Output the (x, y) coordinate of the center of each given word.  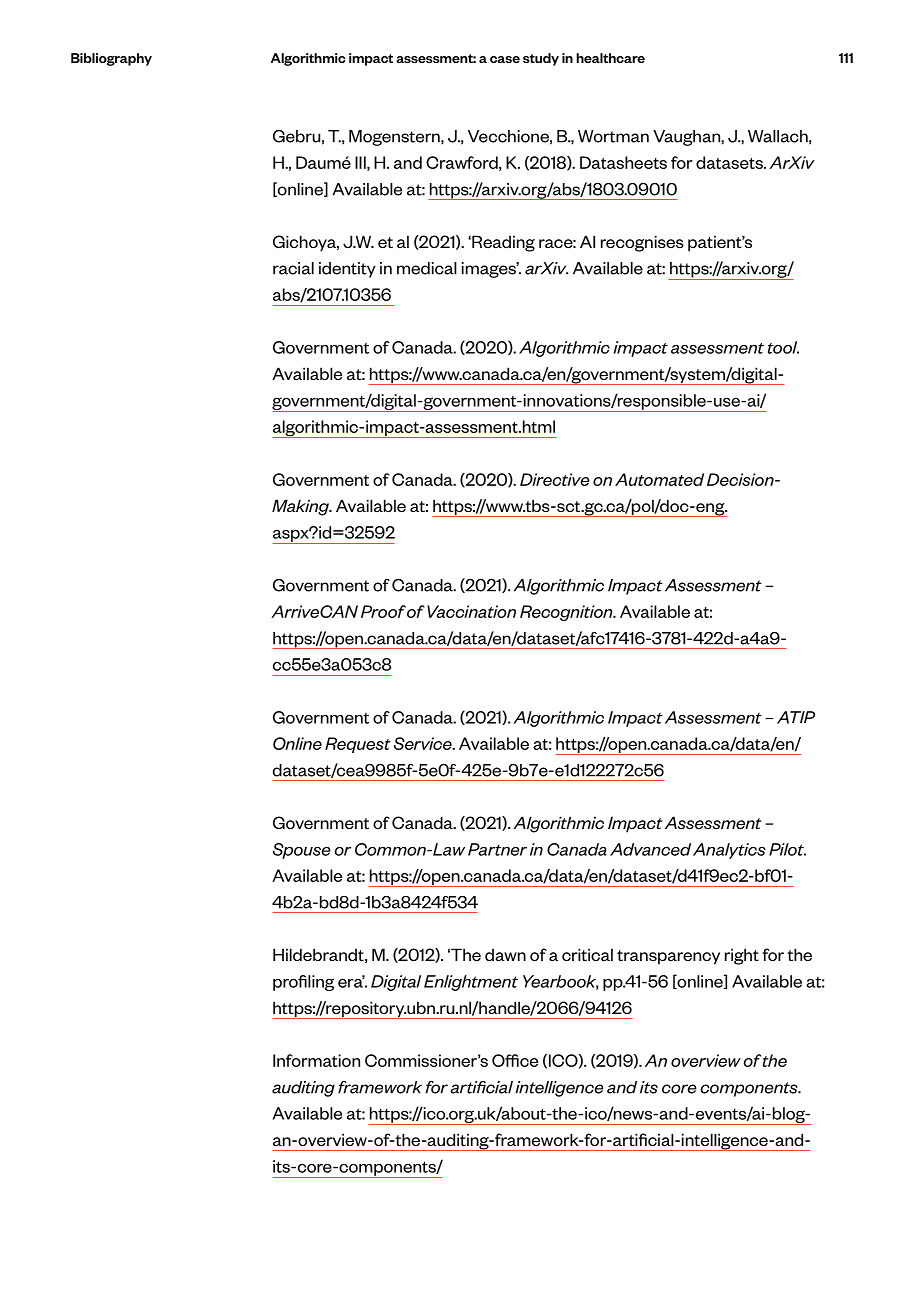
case (505, 59)
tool (783, 347)
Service (424, 743)
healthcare (610, 58)
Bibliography (111, 59)
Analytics (729, 851)
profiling (303, 983)
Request (358, 745)
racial (293, 268)
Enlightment (471, 983)
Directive (555, 479)
